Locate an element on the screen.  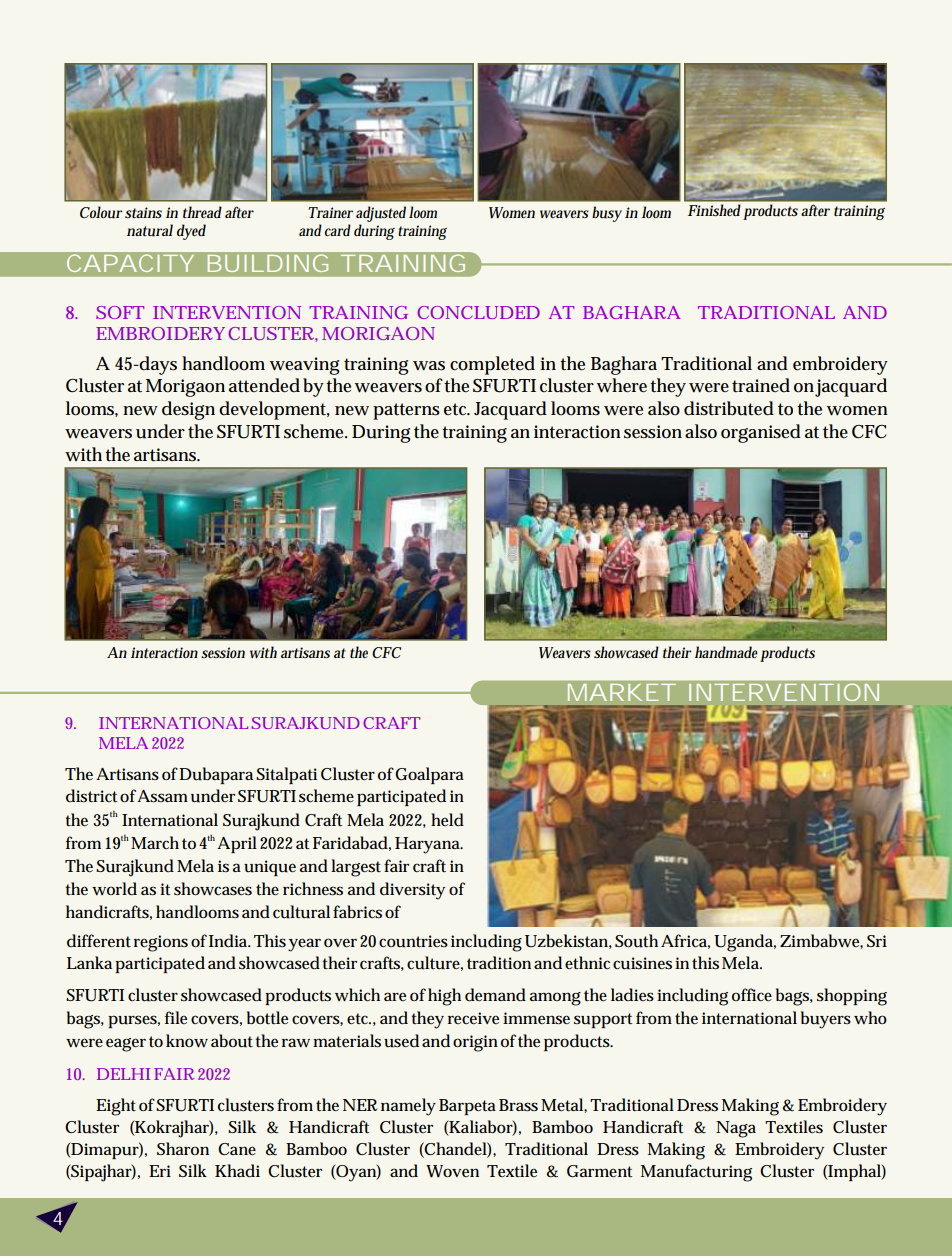
adjusted is located at coordinates (381, 214).
